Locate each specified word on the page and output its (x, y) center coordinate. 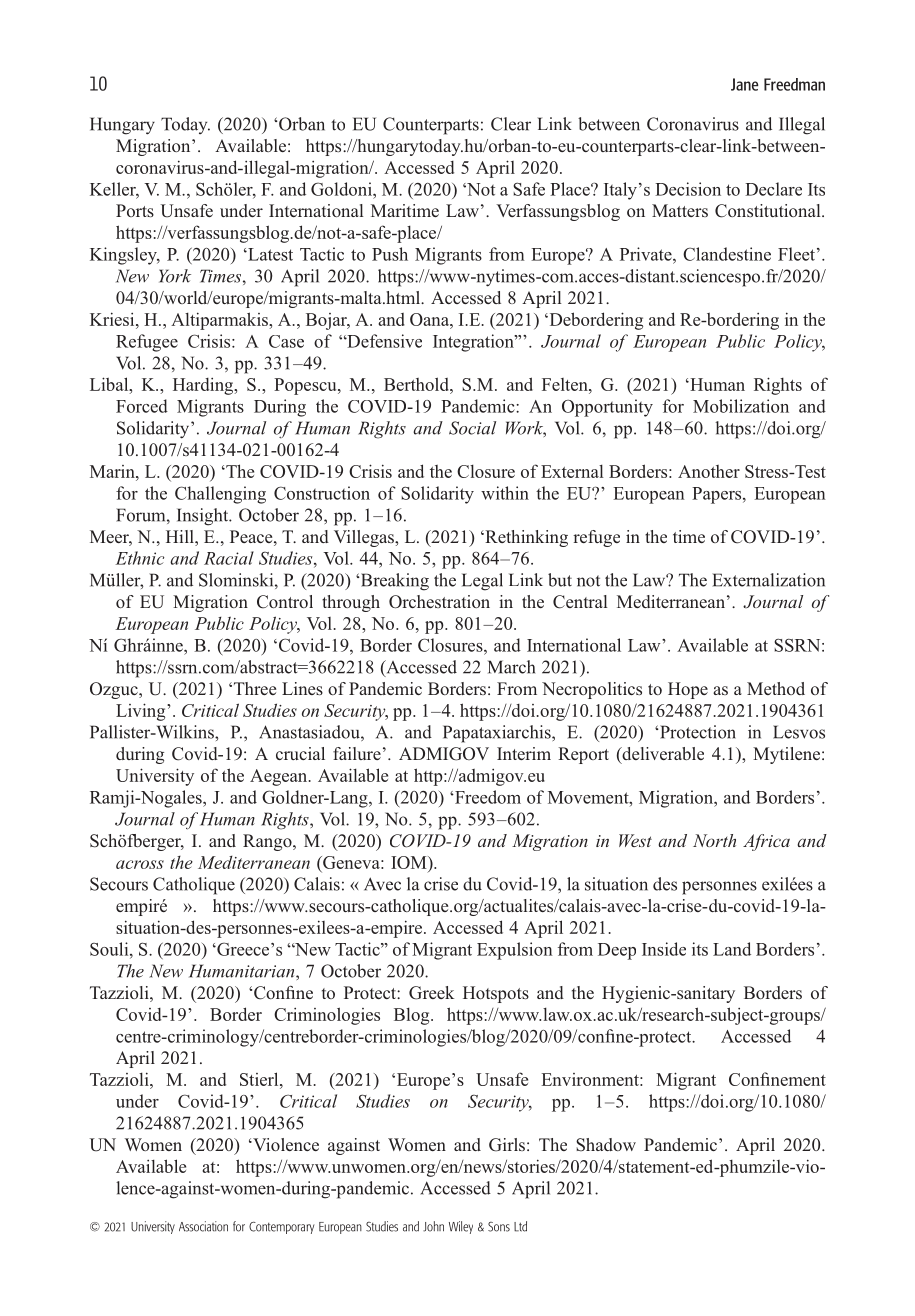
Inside (664, 949)
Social (472, 428)
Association (203, 1226)
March (511, 667)
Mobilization (741, 406)
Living (142, 712)
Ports (135, 210)
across (140, 864)
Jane (745, 84)
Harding (204, 386)
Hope (688, 690)
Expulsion (515, 951)
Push (390, 254)
